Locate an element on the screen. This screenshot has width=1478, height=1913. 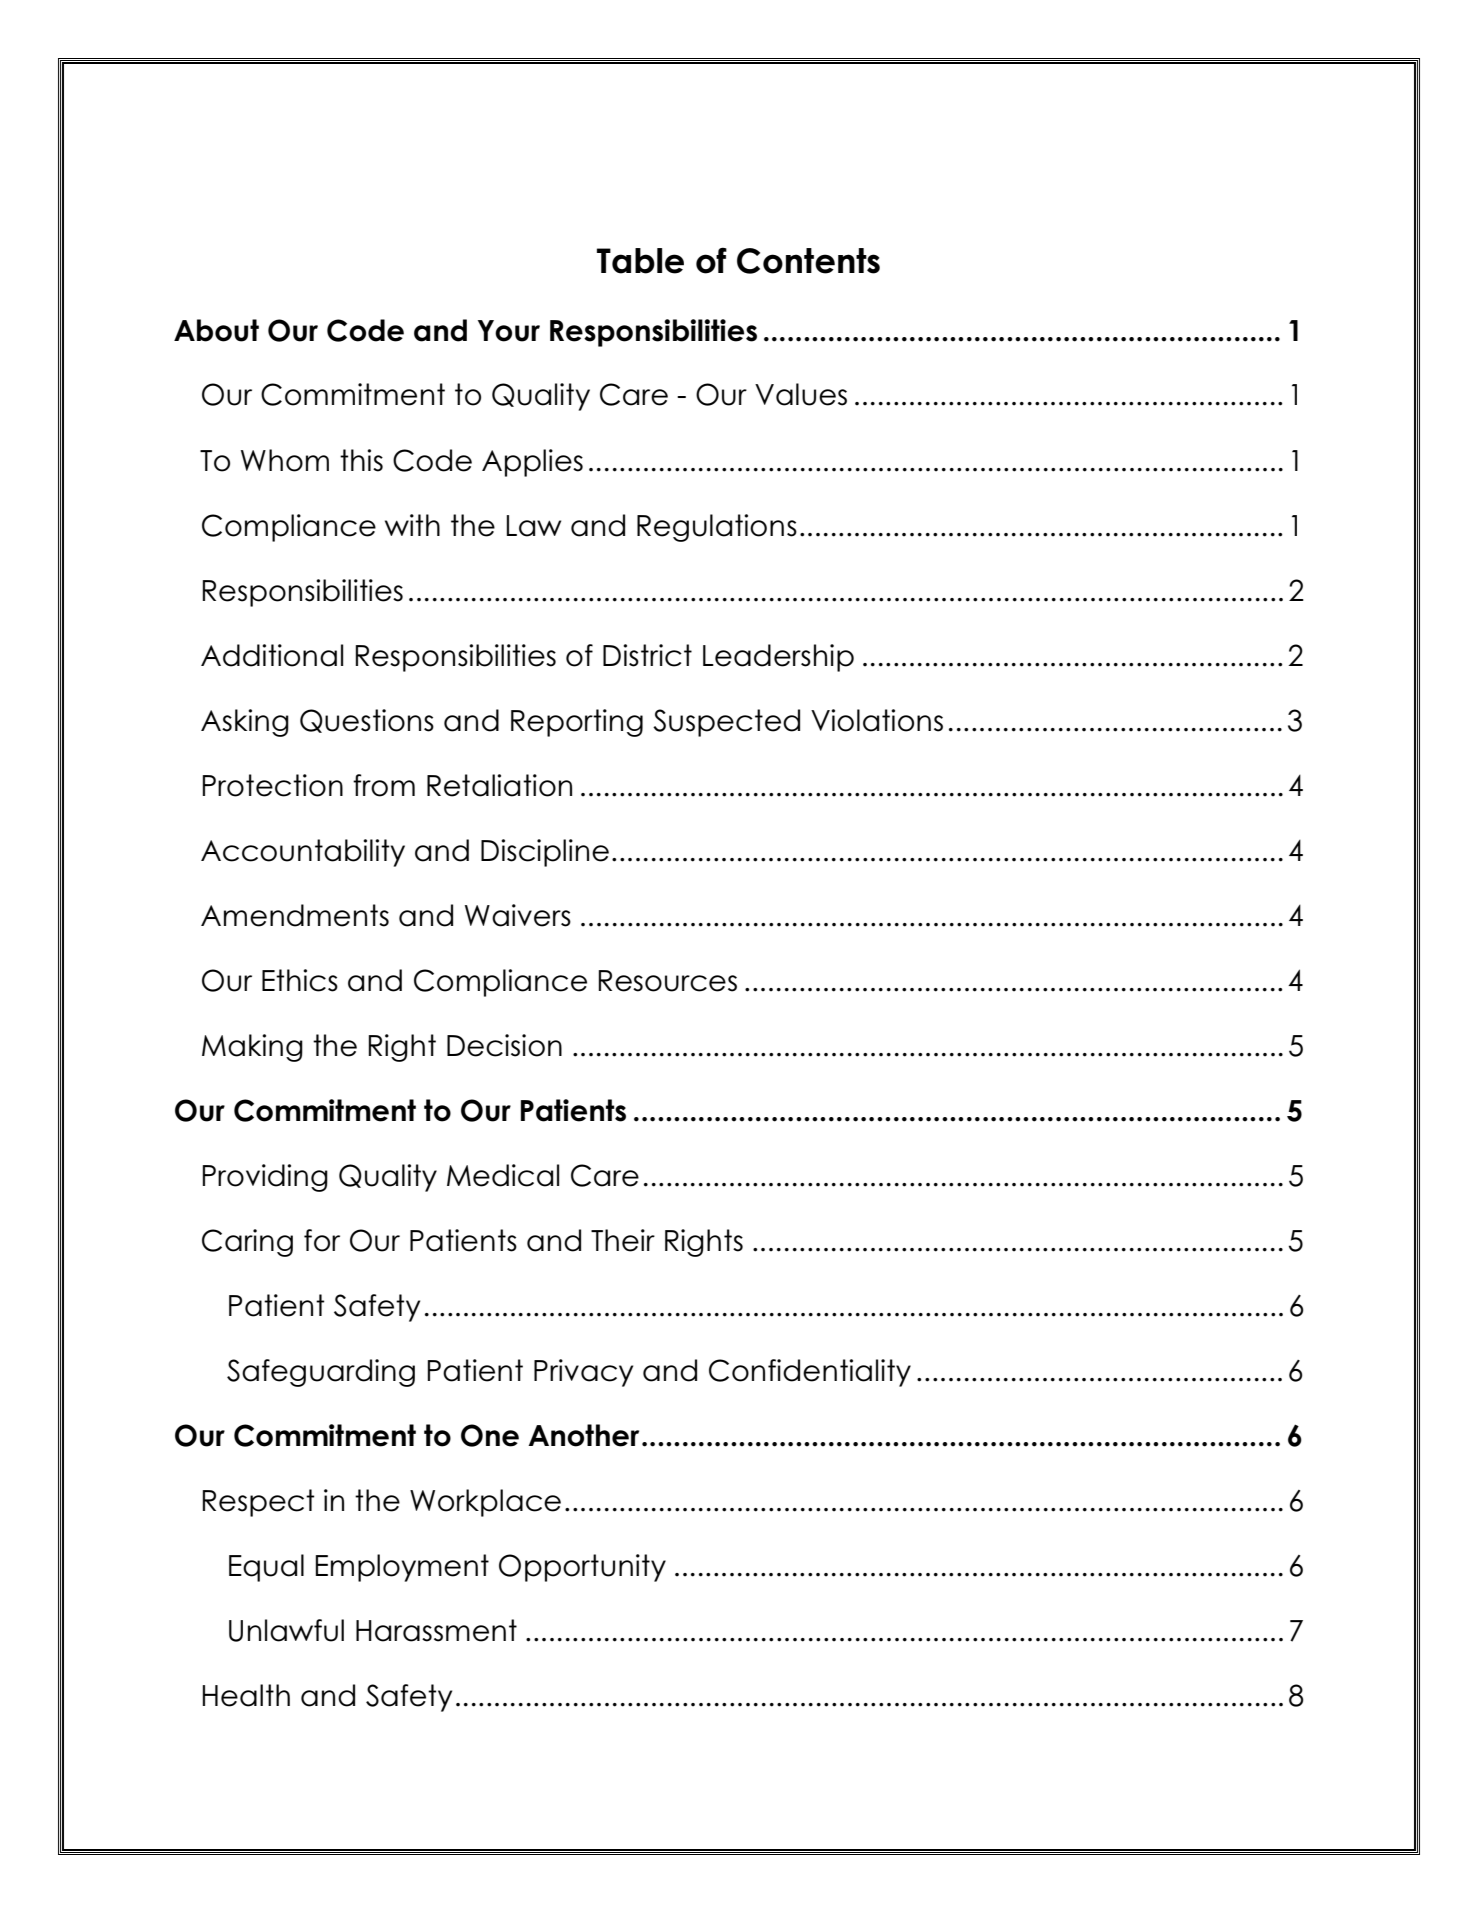
Contents is located at coordinates (808, 261).
